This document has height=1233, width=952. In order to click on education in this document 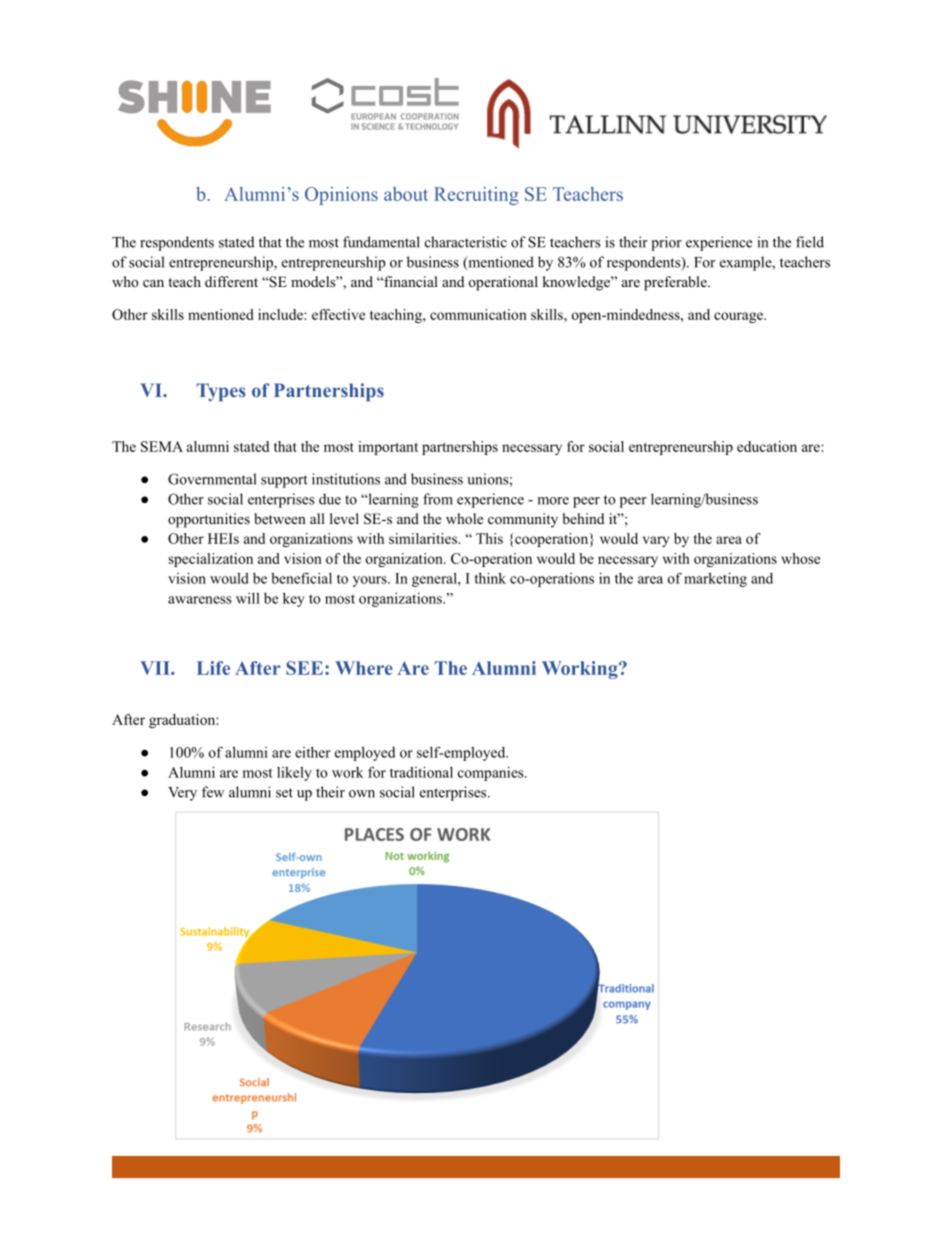, I will do `click(767, 446)`.
